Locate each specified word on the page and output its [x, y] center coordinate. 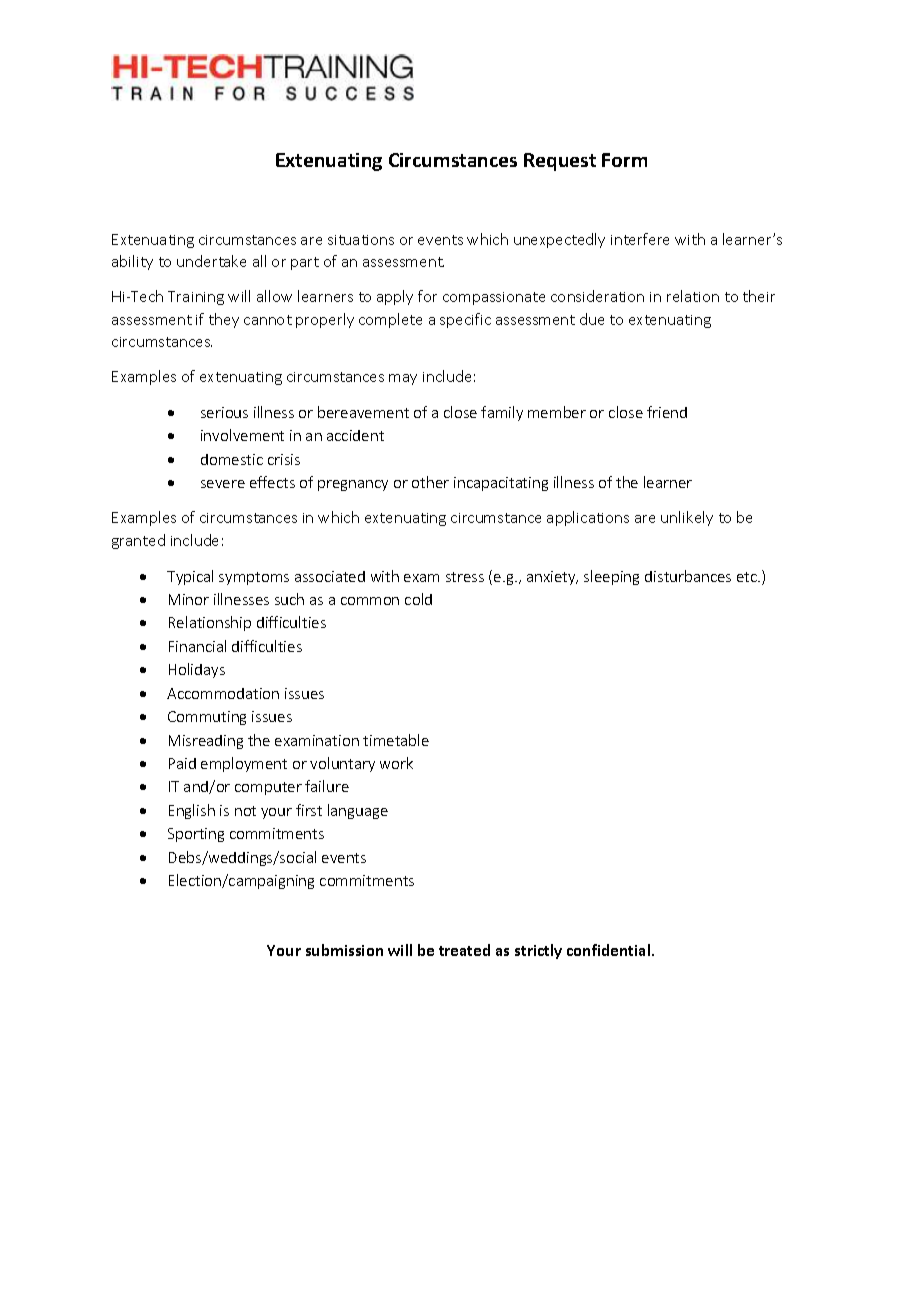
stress [465, 577]
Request [560, 162]
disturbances [688, 576]
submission [344, 950]
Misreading [206, 742]
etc [748, 577]
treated [464, 950]
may [403, 379]
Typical [190, 577]
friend [667, 412]
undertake [211, 261]
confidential [610, 950]
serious [224, 412]
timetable [396, 740]
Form [624, 160]
